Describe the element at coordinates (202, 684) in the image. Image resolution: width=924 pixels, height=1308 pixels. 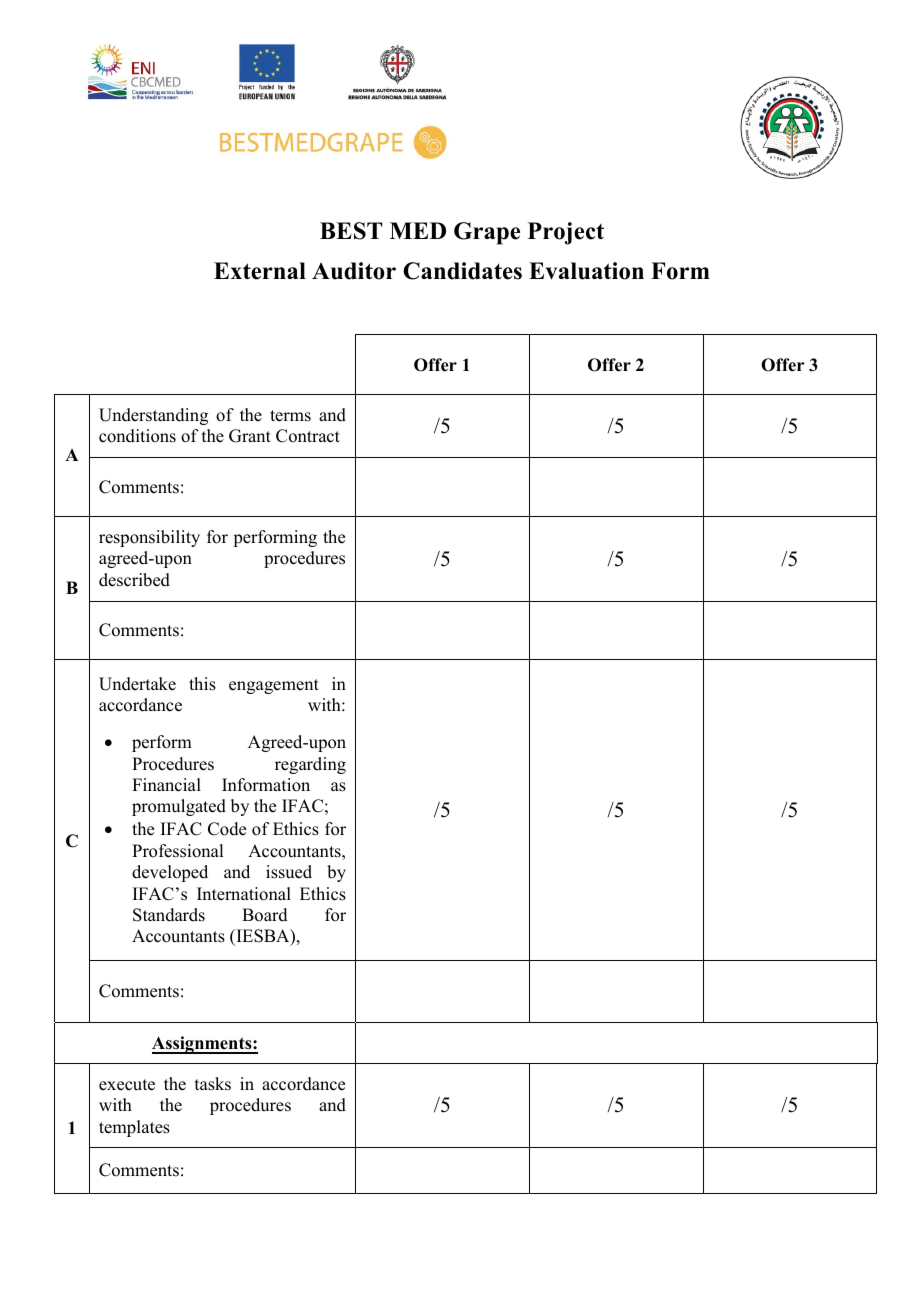
I see `this` at that location.
